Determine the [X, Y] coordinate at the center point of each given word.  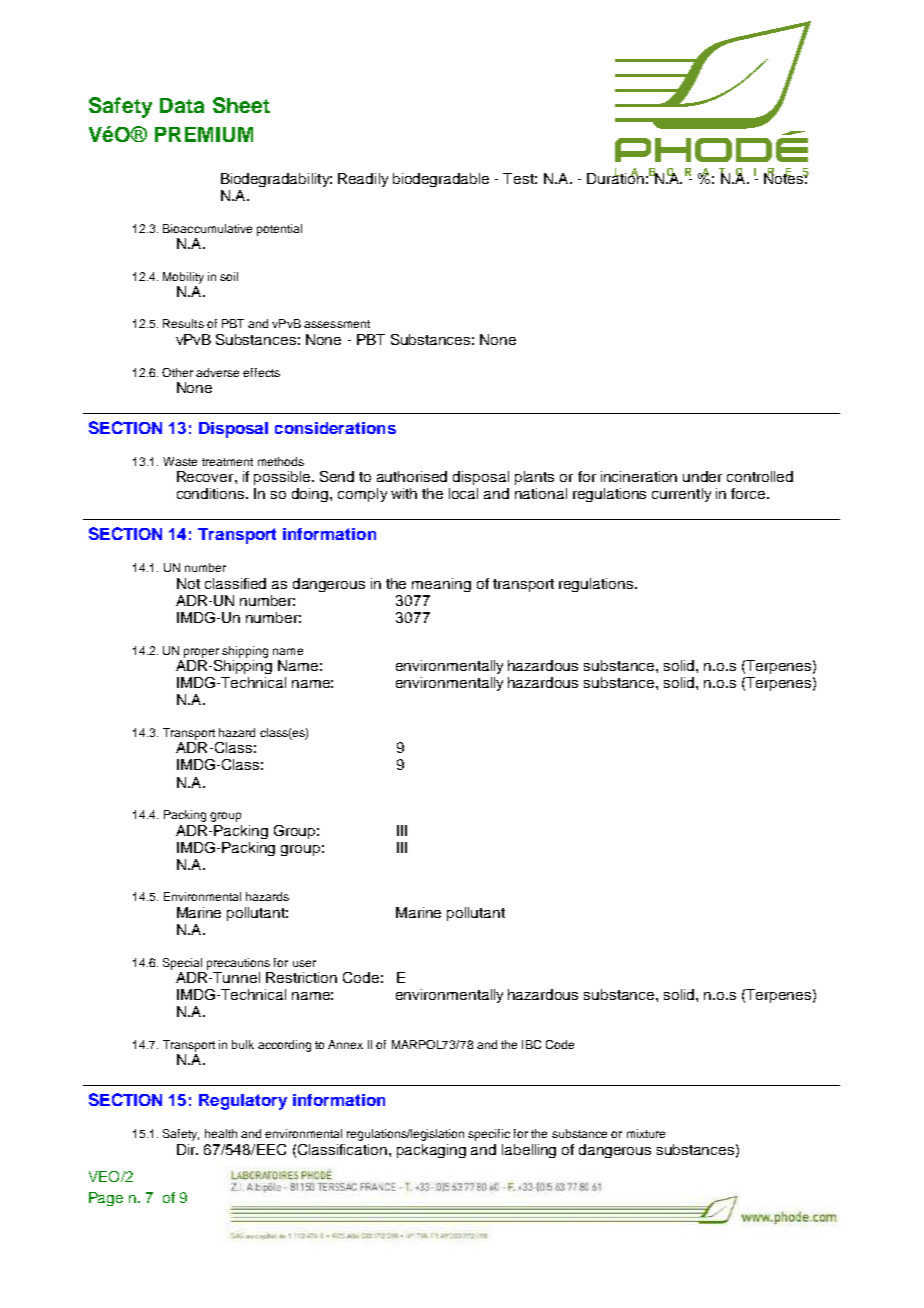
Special [182, 964]
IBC [531, 1044]
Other [177, 372]
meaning [441, 585]
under [702, 476]
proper [201, 653]
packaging [431, 1151]
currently [681, 495]
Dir [187, 1149]
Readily [363, 180]
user [304, 963]
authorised [412, 476]
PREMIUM [204, 134]
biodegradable [441, 180]
